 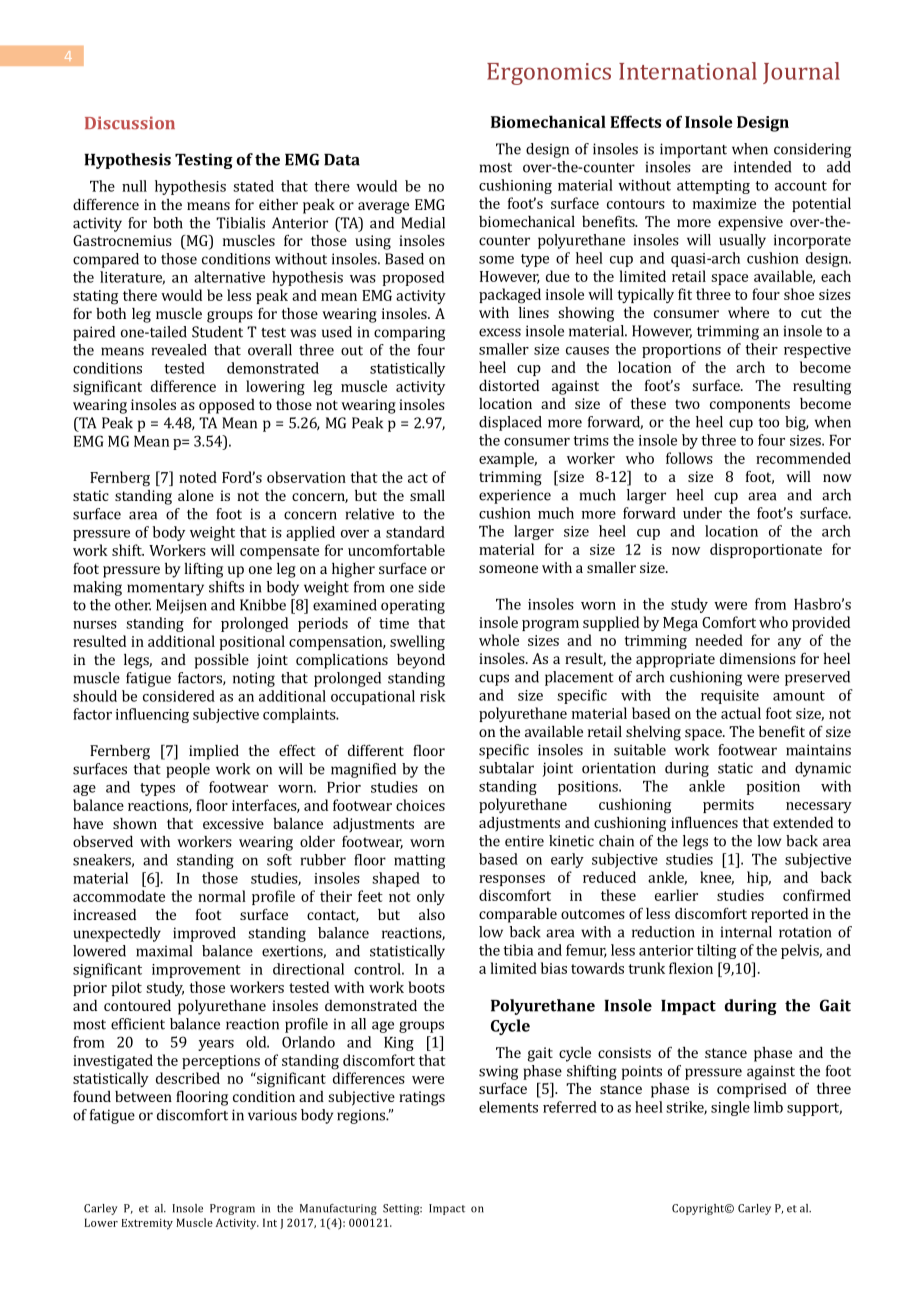 What do you see at coordinates (689, 458) in the page?
I see `follows` at bounding box center [689, 458].
